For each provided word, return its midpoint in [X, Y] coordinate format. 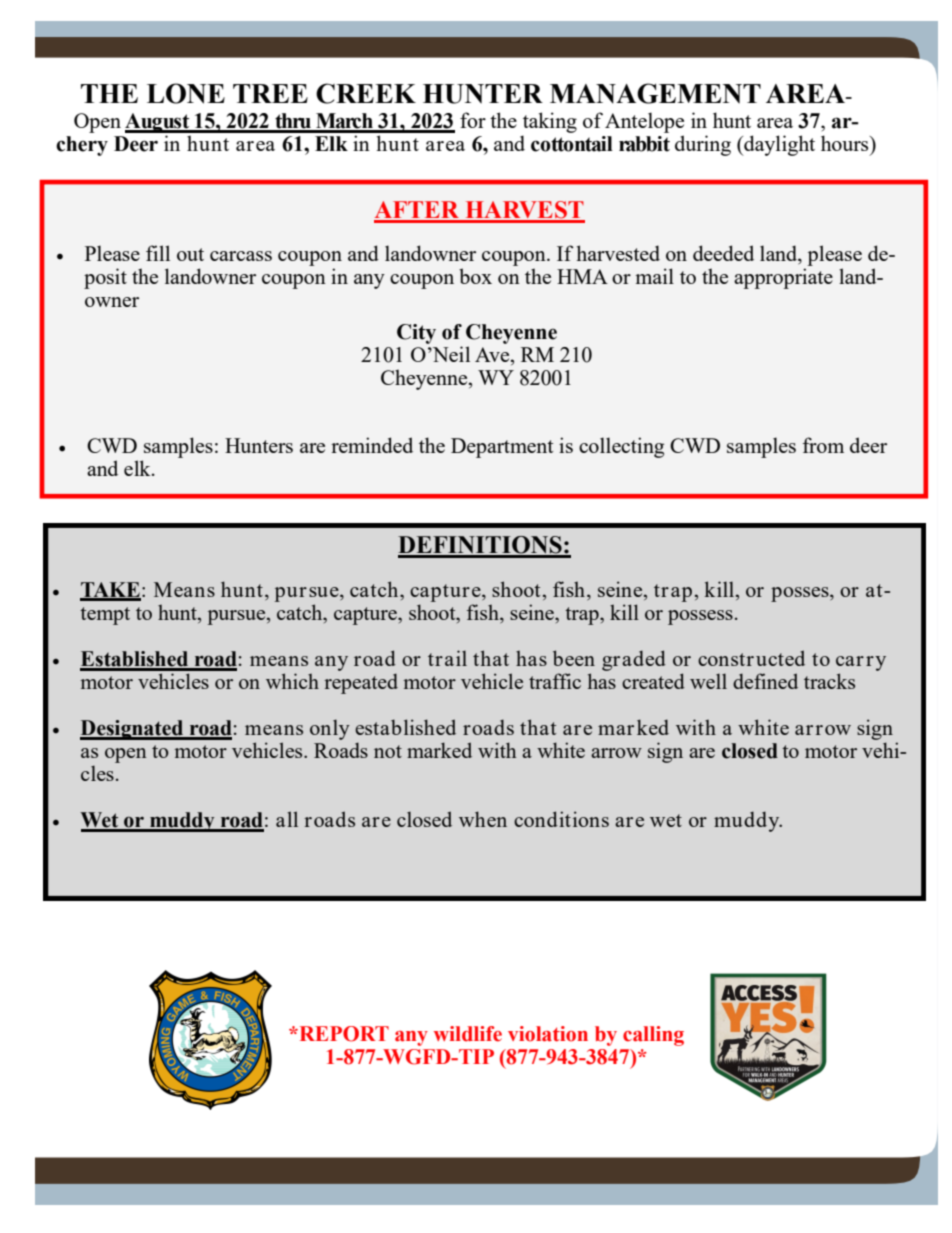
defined [765, 681]
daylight [778, 145]
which [292, 681]
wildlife [468, 1034]
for [473, 120]
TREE [270, 93]
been [574, 658]
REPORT [343, 1034]
